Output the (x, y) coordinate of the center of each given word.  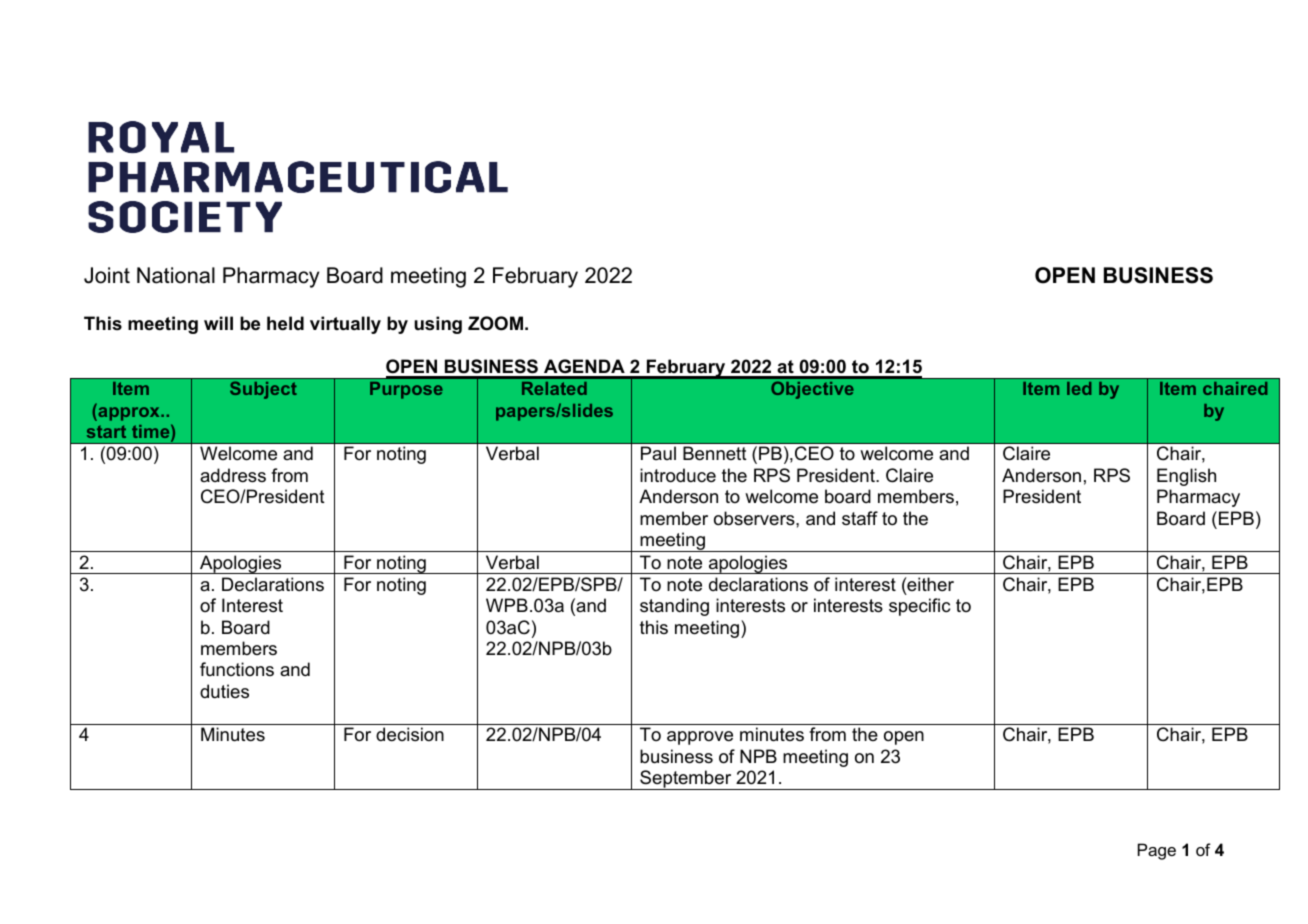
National (176, 275)
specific (919, 607)
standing (674, 607)
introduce (678, 475)
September (686, 780)
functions (237, 669)
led (1079, 388)
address (233, 475)
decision (410, 734)
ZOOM (495, 323)
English (1186, 477)
